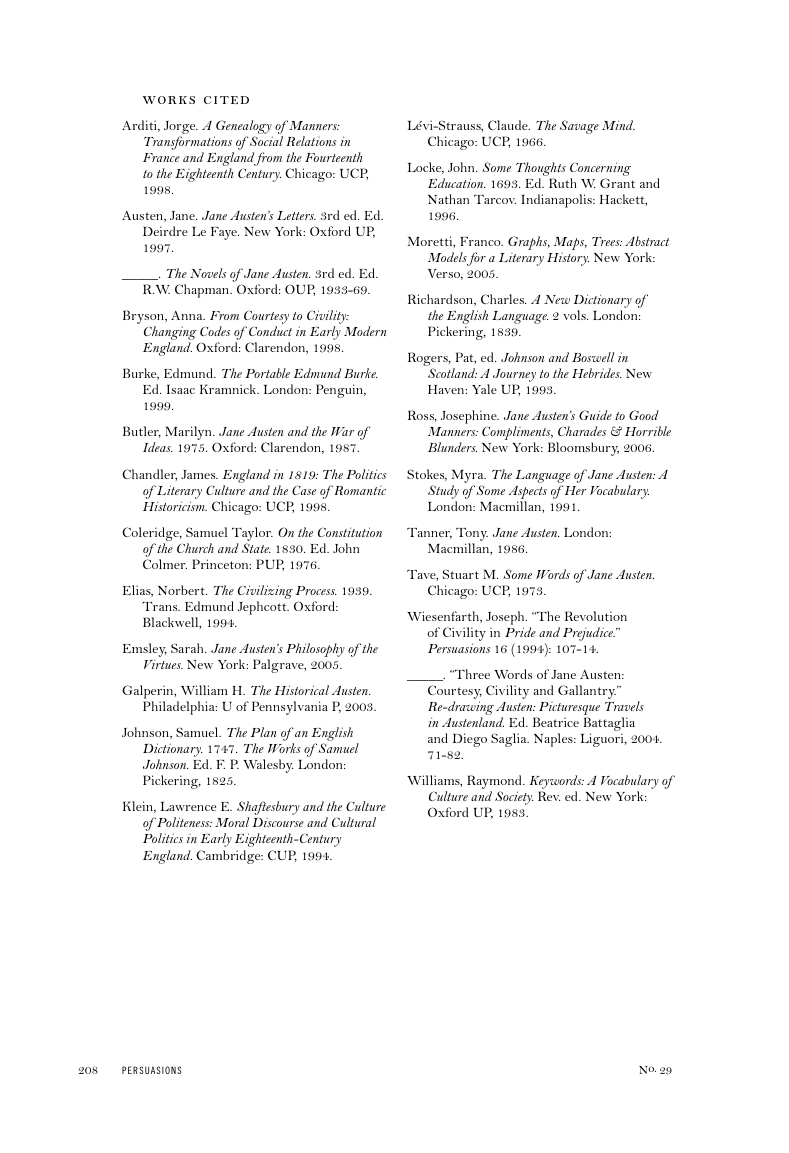 The width and height of the document is (789, 1153). Describe the element at coordinates (181, 127) in the document. I see `Jorge` at that location.
